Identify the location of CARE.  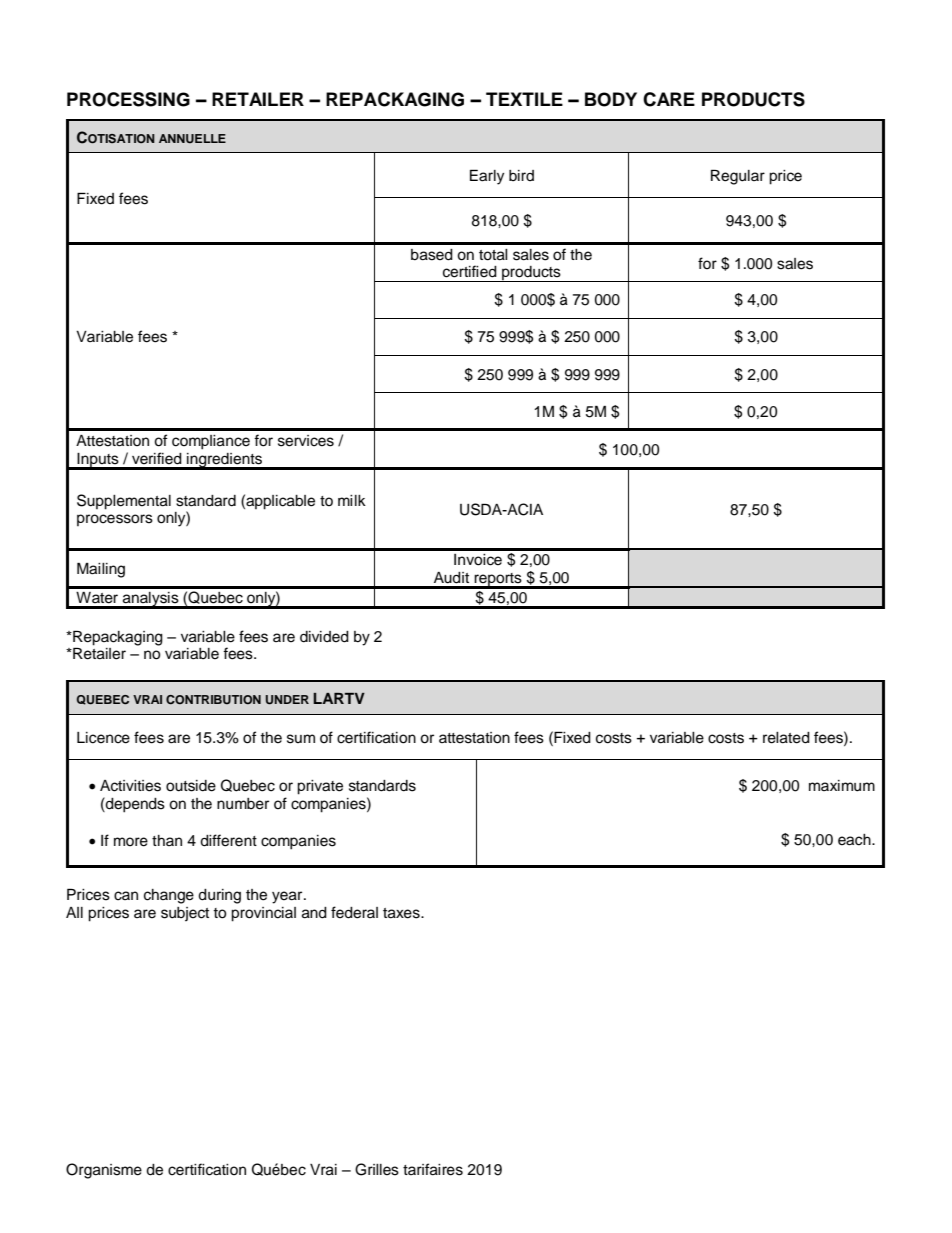
(669, 99).
